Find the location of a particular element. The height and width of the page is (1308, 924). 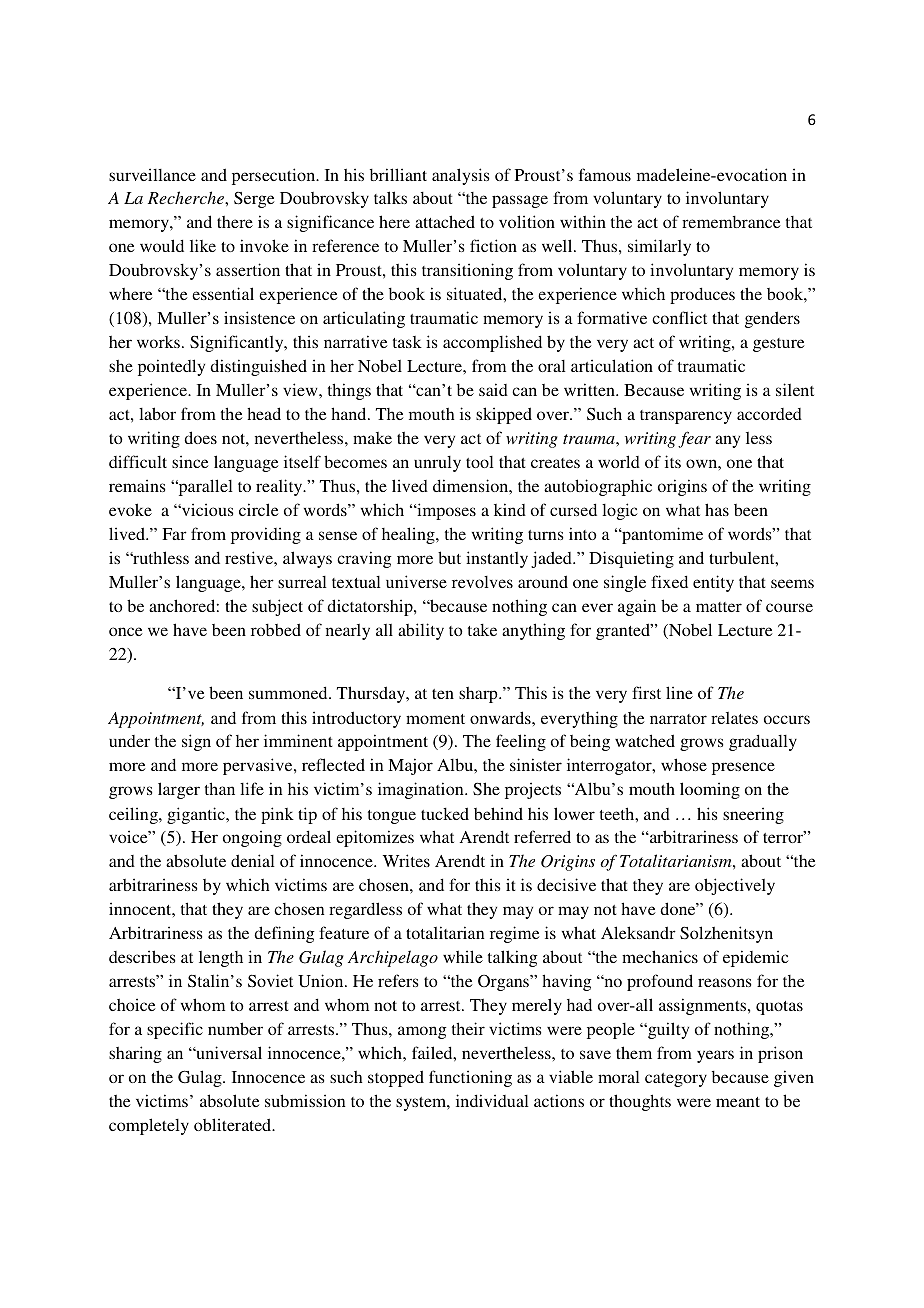

obliterated is located at coordinates (234, 1124).
